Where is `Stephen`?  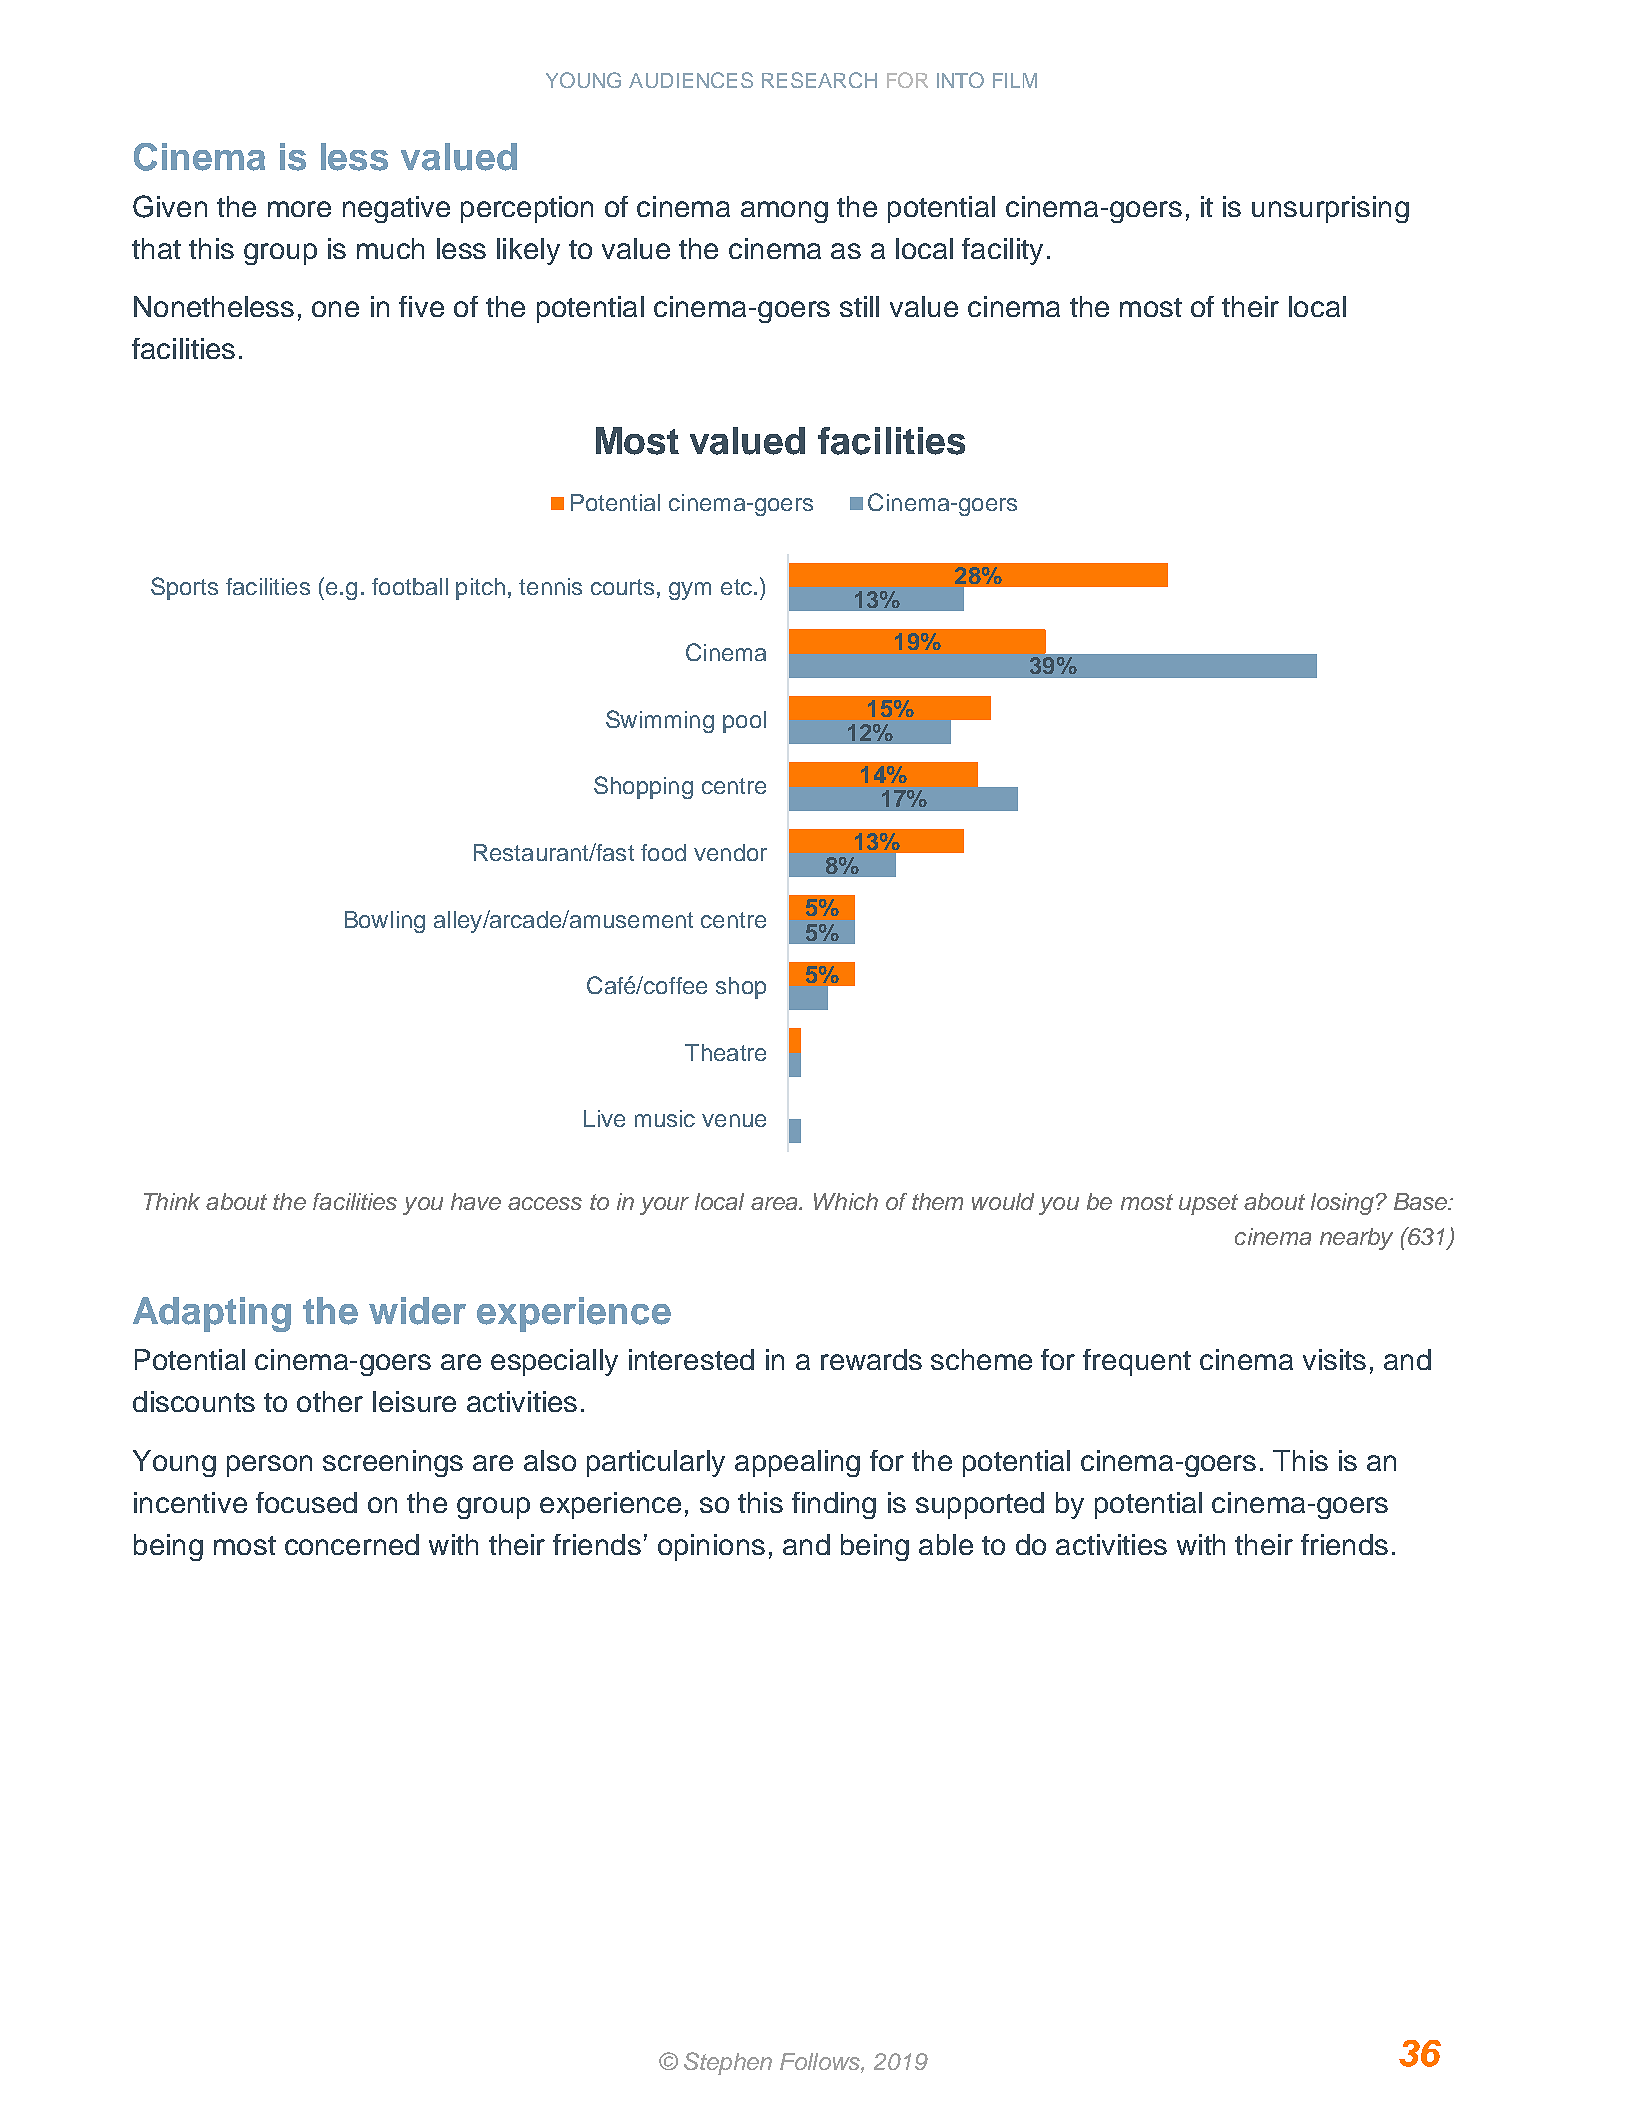 Stephen is located at coordinates (728, 2063).
